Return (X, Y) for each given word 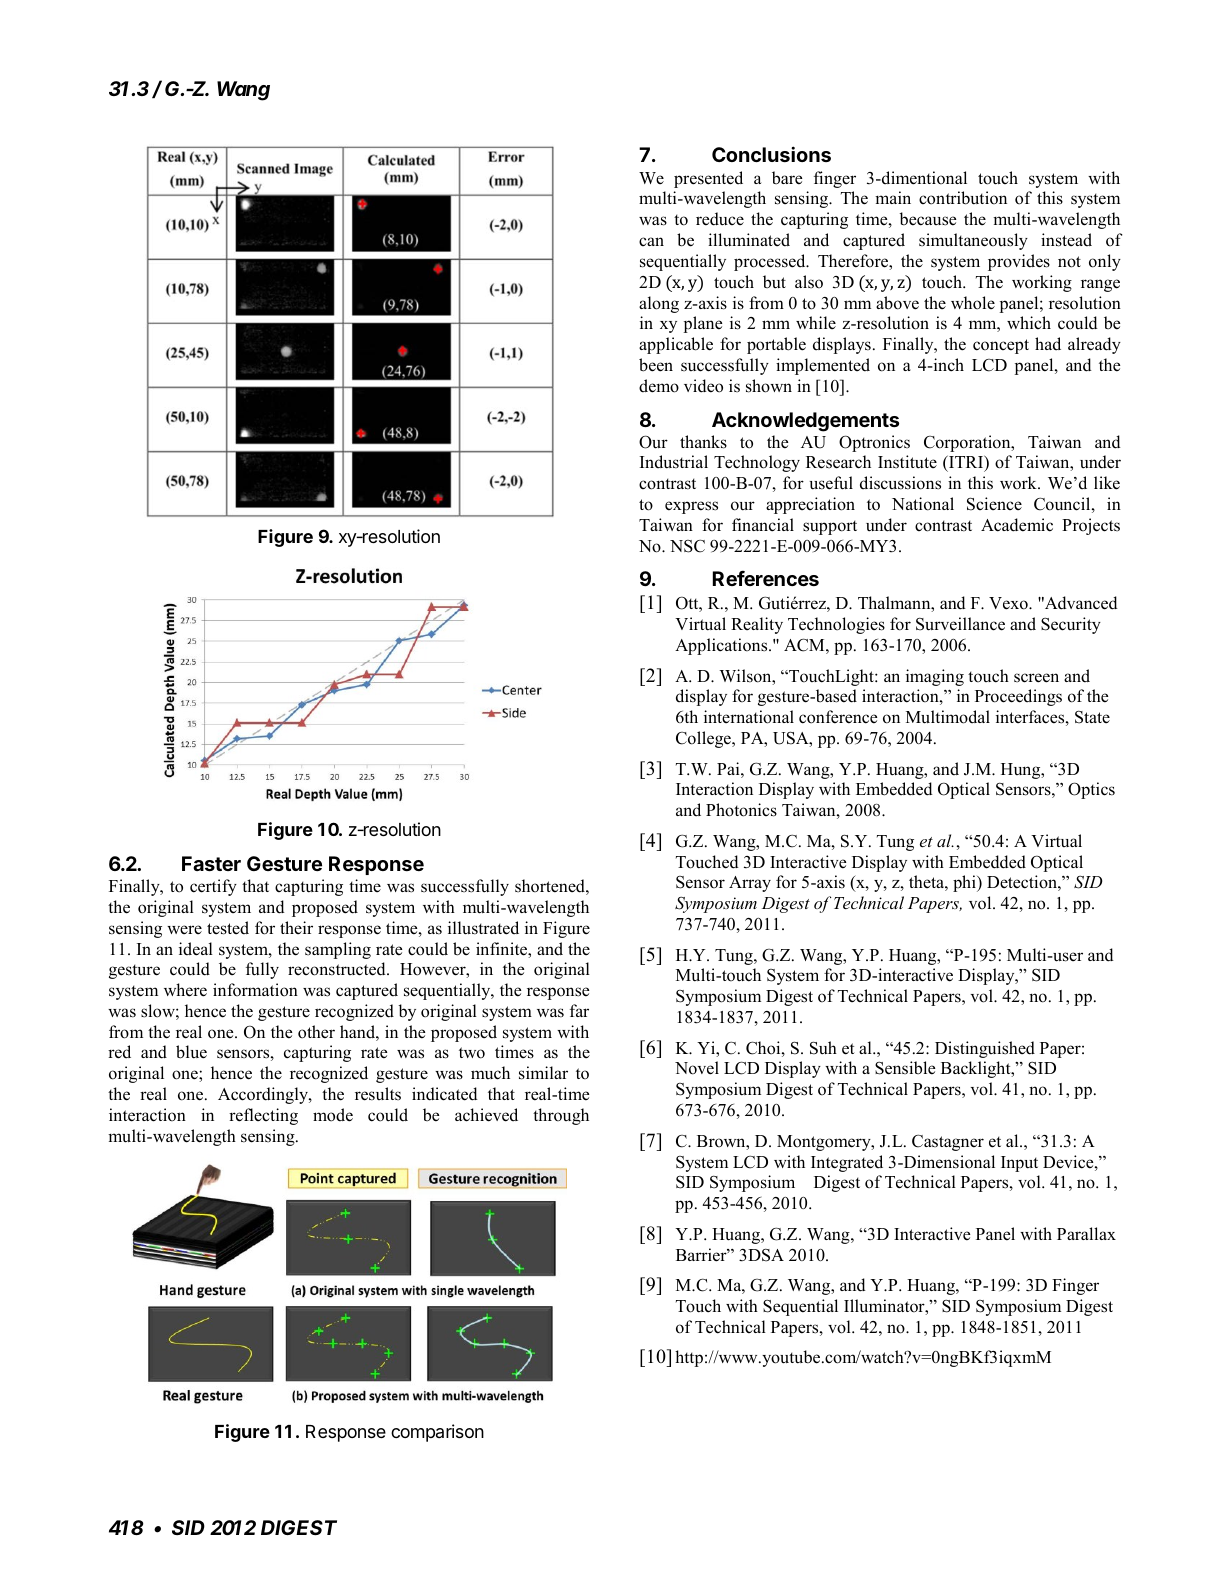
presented (708, 179)
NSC (687, 546)
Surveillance (960, 624)
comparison (437, 1433)
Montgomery (825, 1143)
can (651, 241)
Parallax (1086, 1233)
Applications (722, 646)
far (579, 1010)
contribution (963, 198)
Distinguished (985, 1049)
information (255, 990)
